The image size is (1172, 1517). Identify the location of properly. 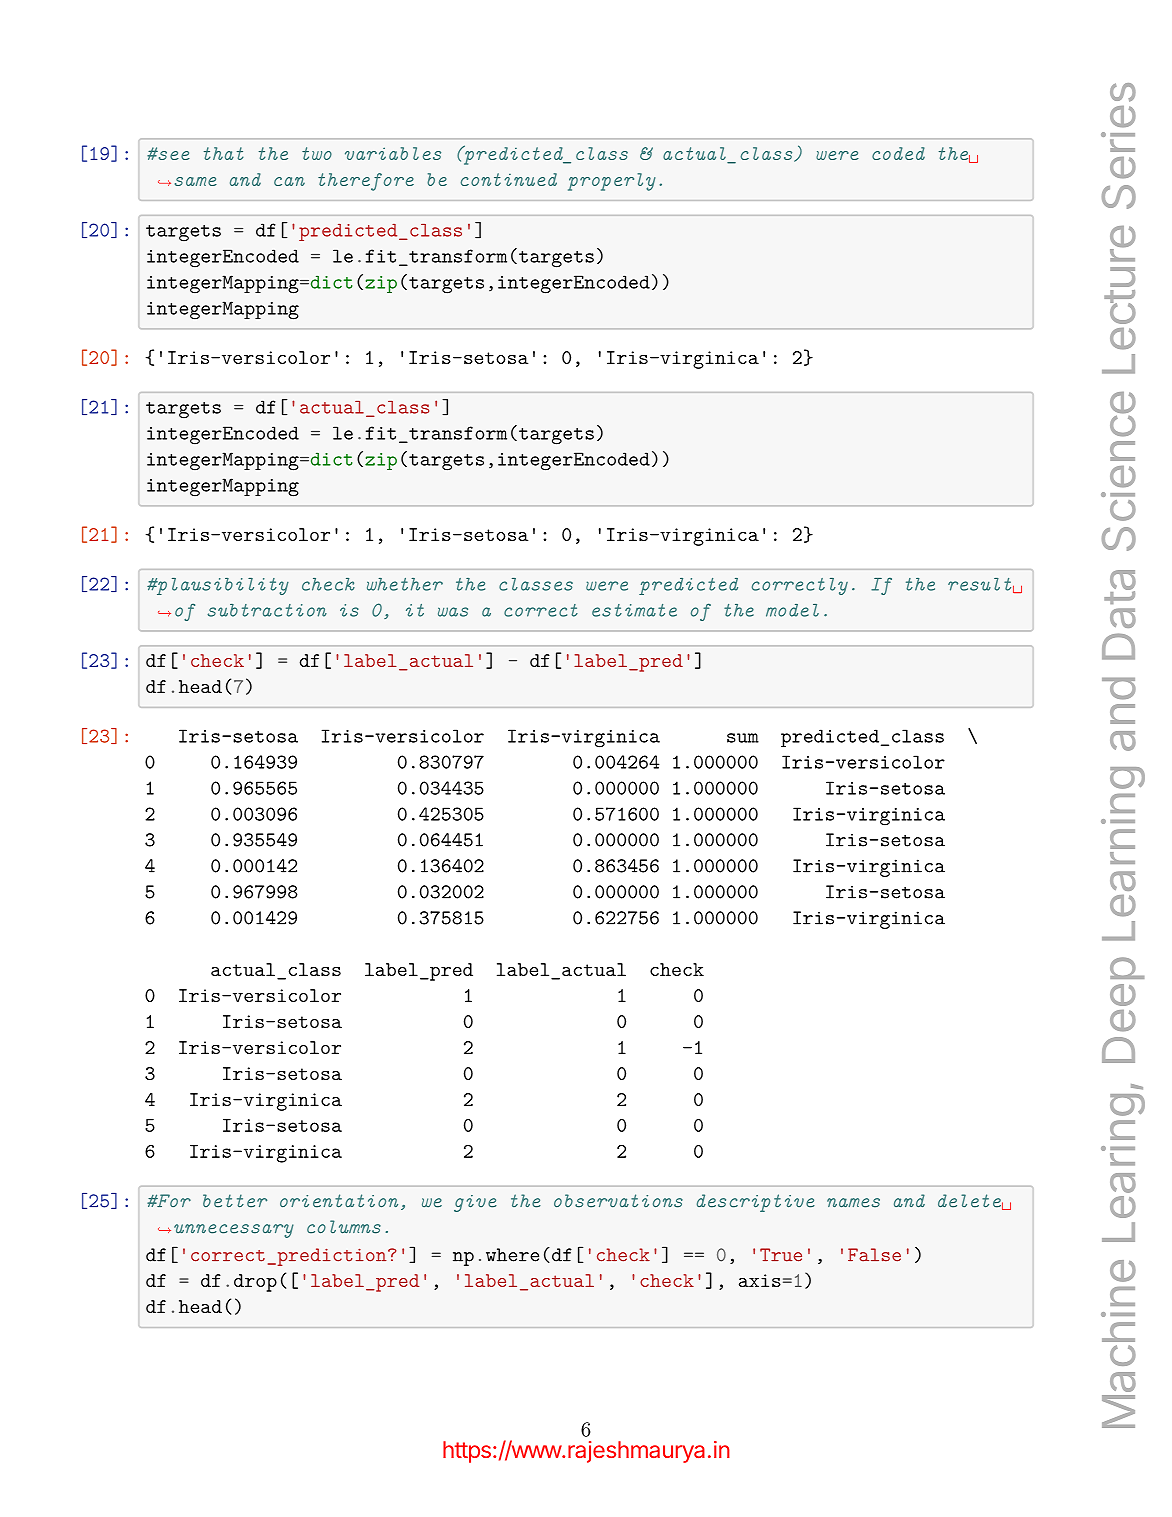
(612, 182).
